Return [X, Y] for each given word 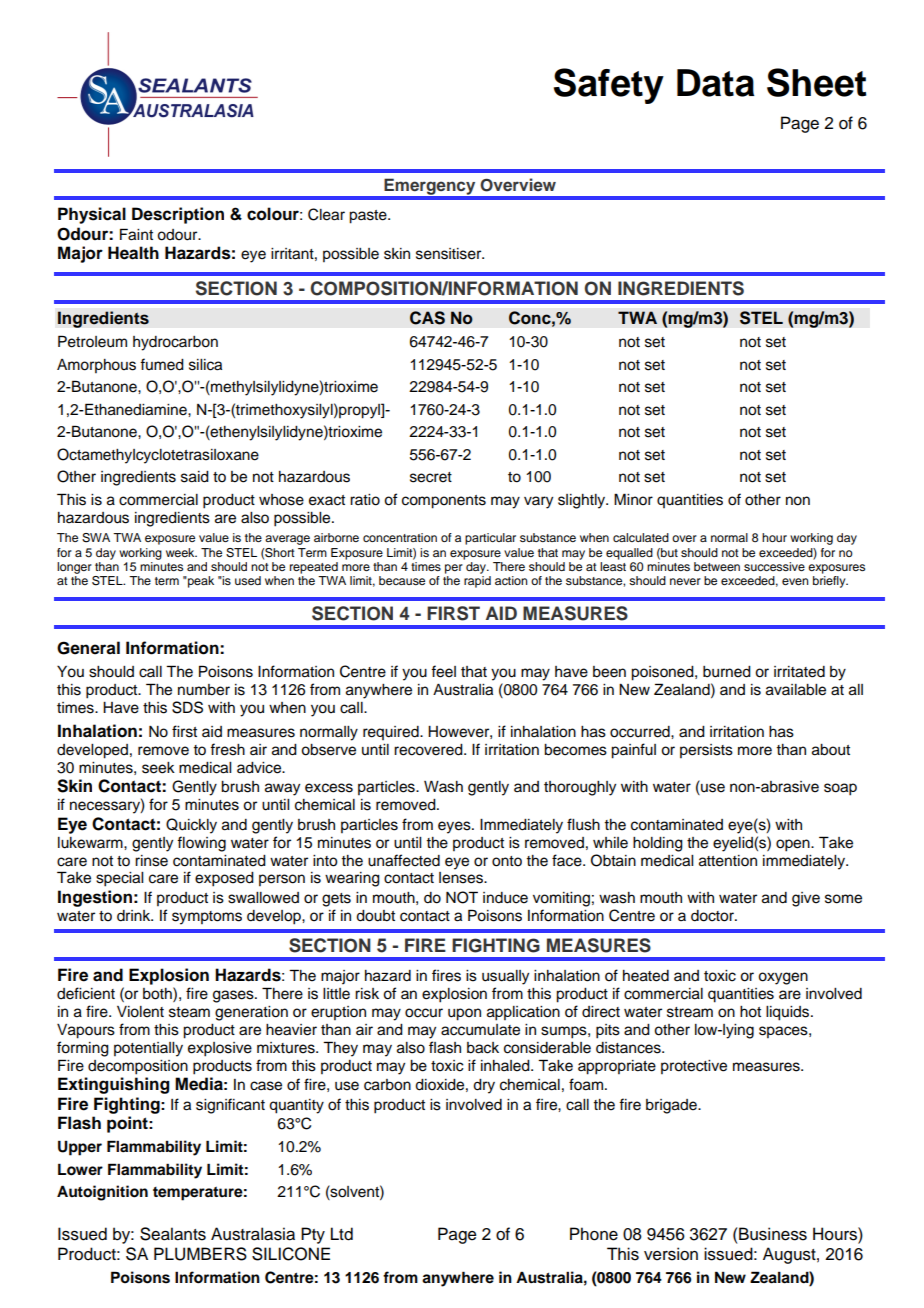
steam [189, 1012]
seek [158, 768]
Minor [633, 499]
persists [706, 751]
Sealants [173, 1234]
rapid [477, 582]
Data [716, 83]
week [181, 552]
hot [750, 1012]
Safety [609, 86]
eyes [455, 827]
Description [178, 215]
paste [369, 217]
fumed [162, 364]
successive [774, 566]
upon [464, 1014]
